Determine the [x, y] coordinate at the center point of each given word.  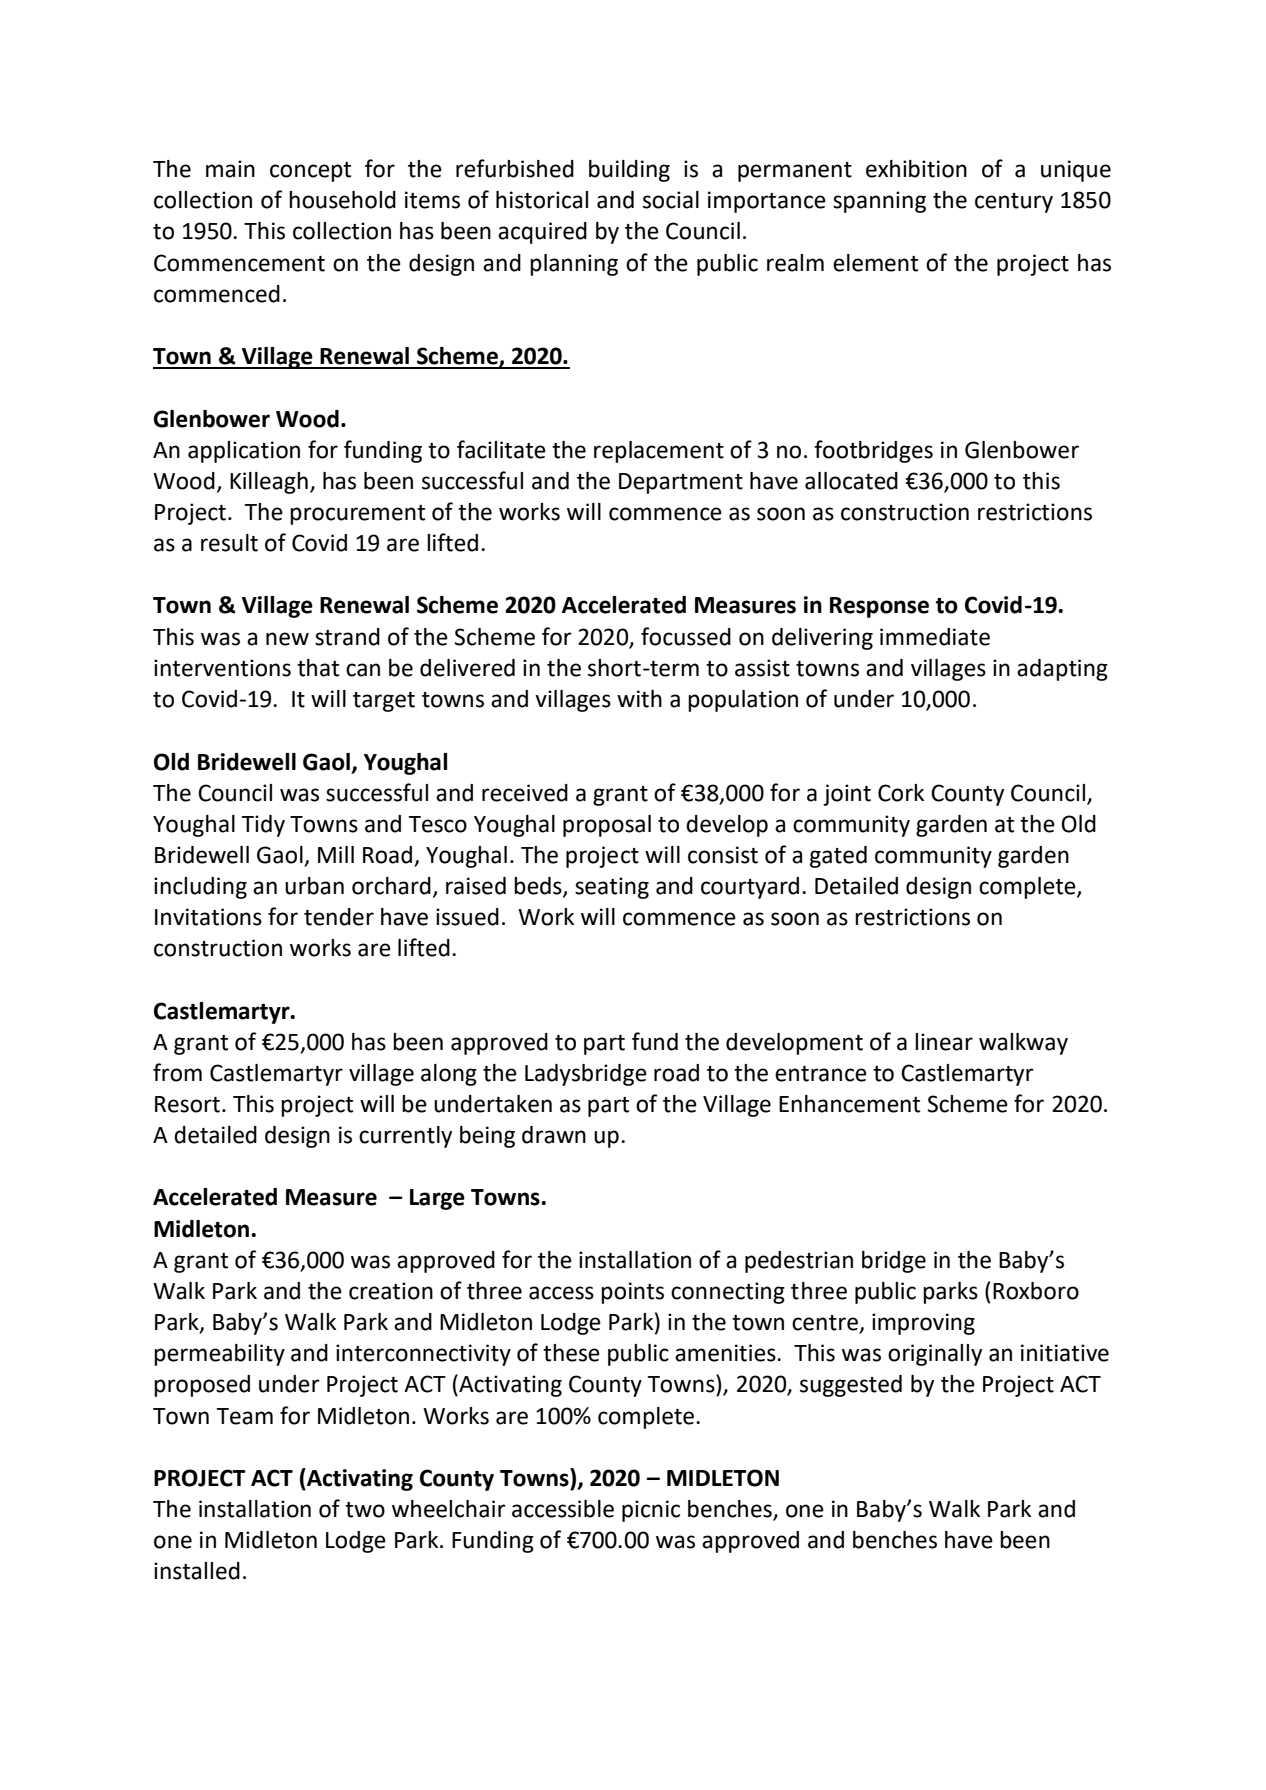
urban [314, 886]
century [1014, 203]
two [365, 1510]
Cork [901, 793]
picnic [651, 1511]
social [671, 200]
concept [310, 172]
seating [612, 888]
